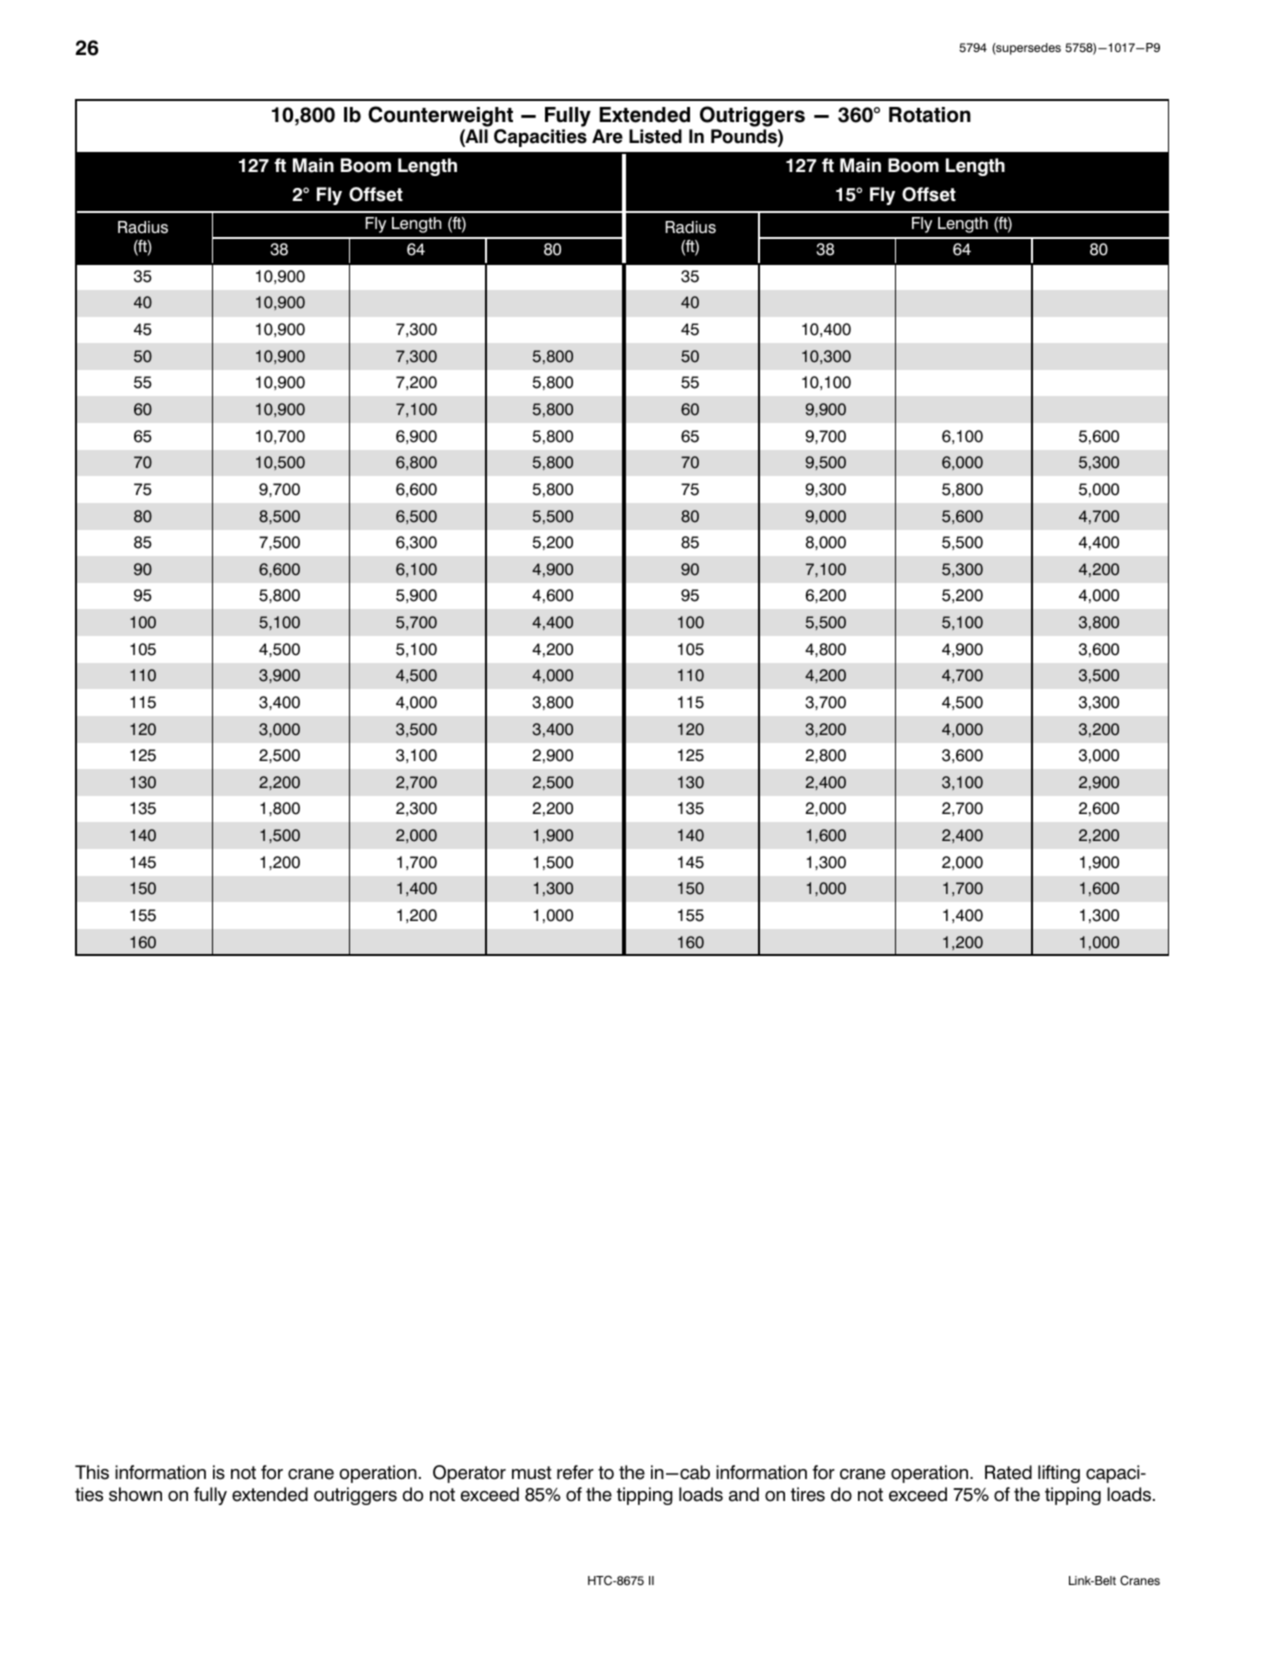  What do you see at coordinates (532, 1473) in the page?
I see `must` at bounding box center [532, 1473].
